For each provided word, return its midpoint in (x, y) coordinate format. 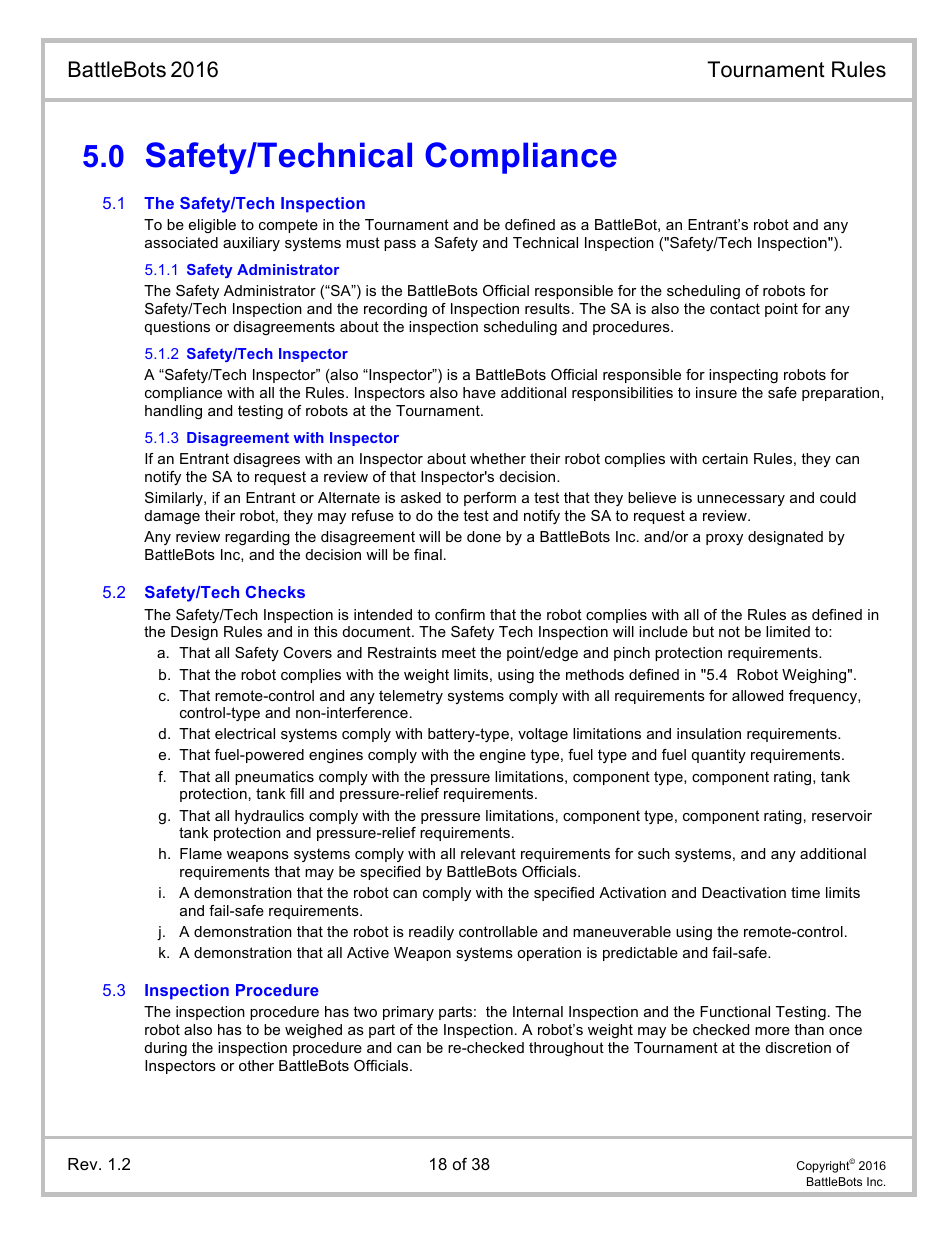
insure (716, 392)
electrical (245, 733)
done (484, 536)
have (479, 392)
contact (735, 308)
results (547, 308)
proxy (724, 539)
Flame (201, 853)
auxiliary (251, 244)
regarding (257, 538)
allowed (757, 695)
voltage (543, 735)
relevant (488, 853)
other (256, 1065)
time (805, 892)
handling (173, 412)
